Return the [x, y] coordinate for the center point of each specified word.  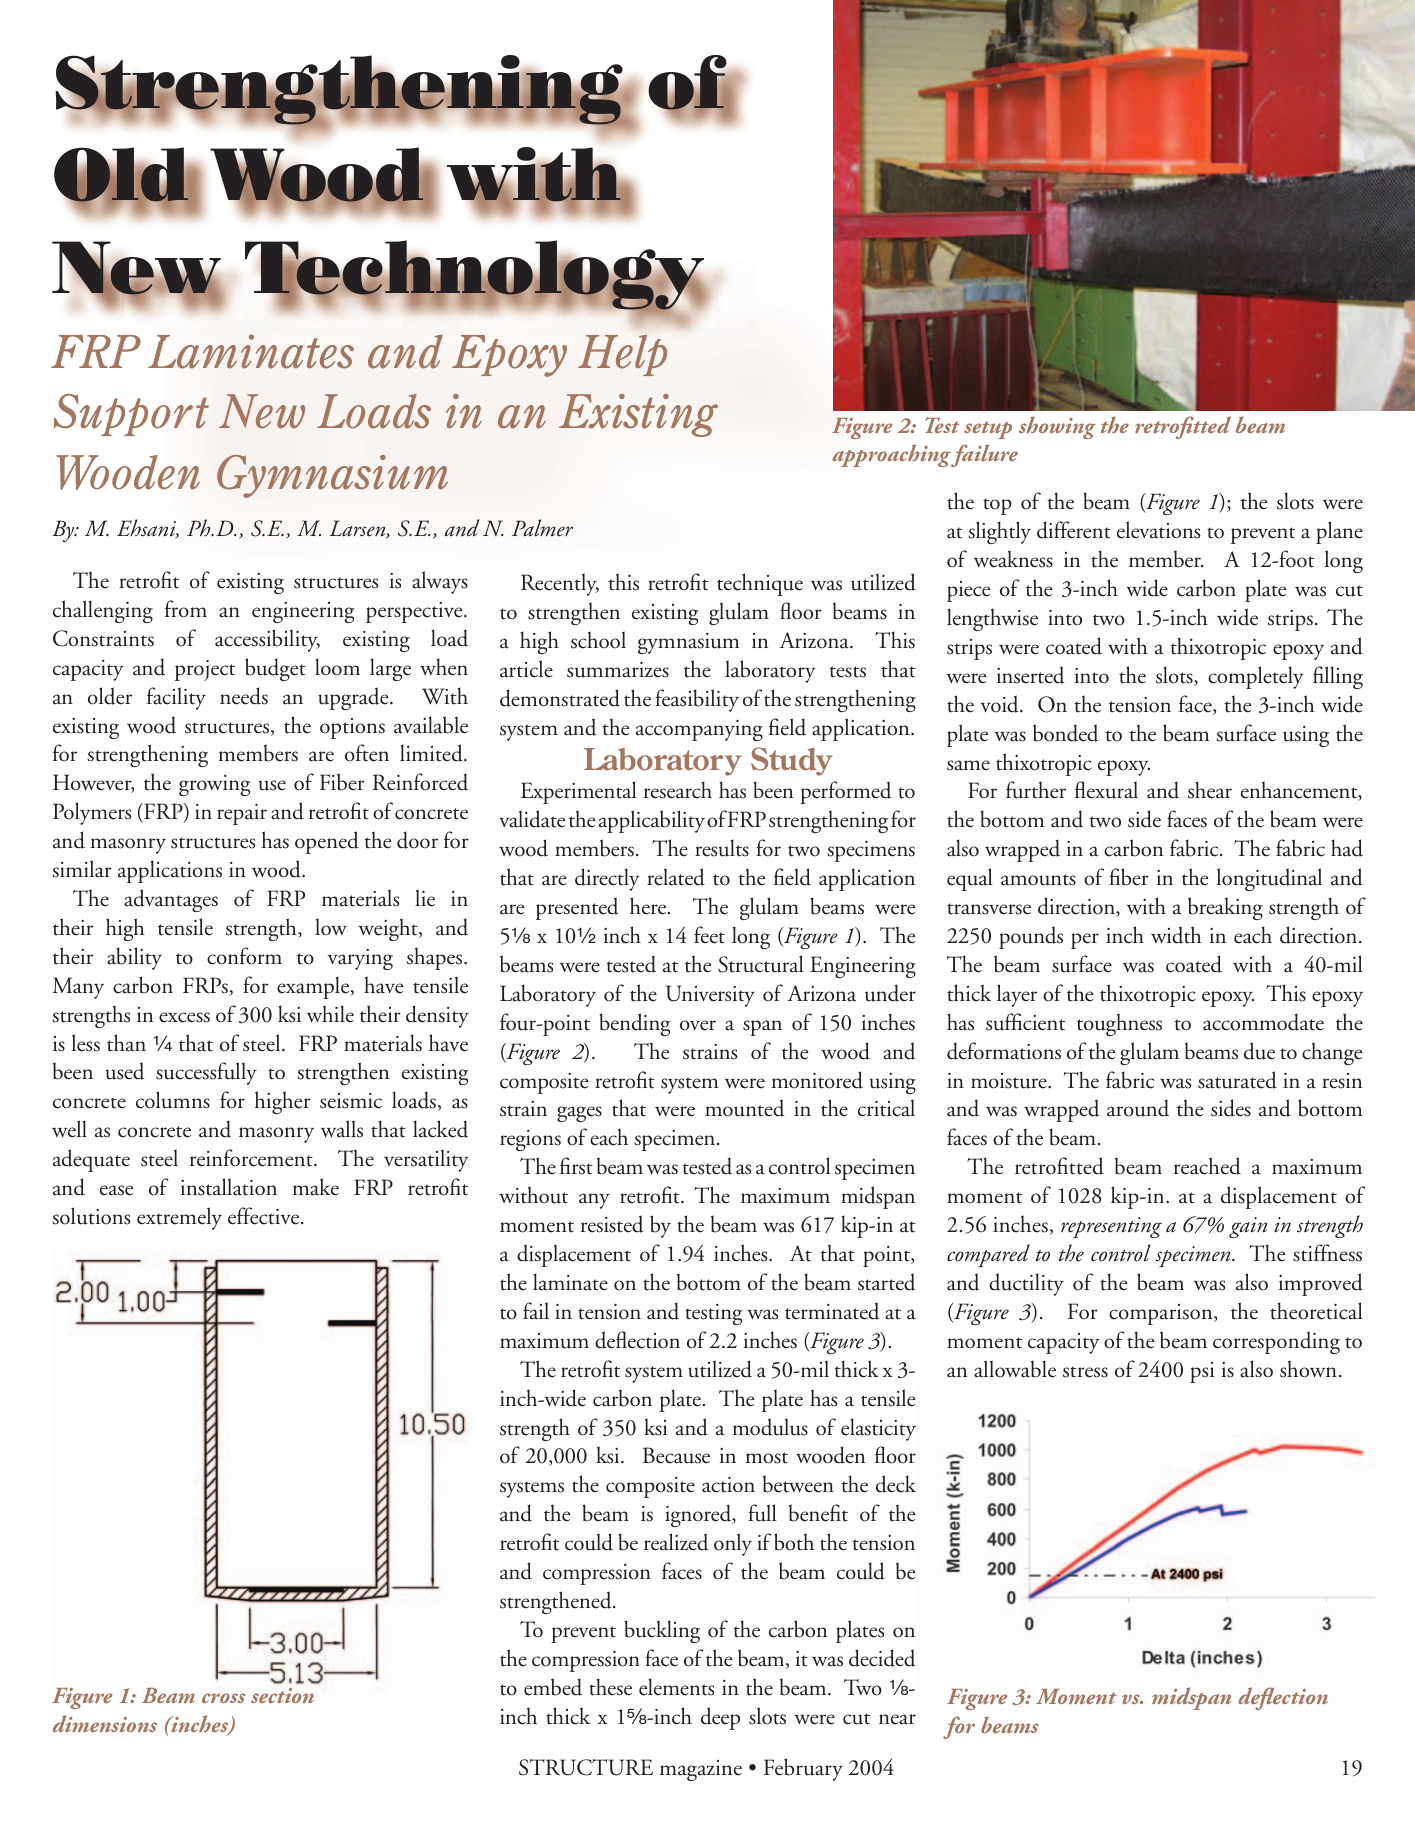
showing [1057, 427]
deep [720, 1718]
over [698, 1025]
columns [173, 1100]
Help [622, 355]
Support [131, 415]
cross [223, 1698]
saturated [1237, 1080]
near [897, 1719]
